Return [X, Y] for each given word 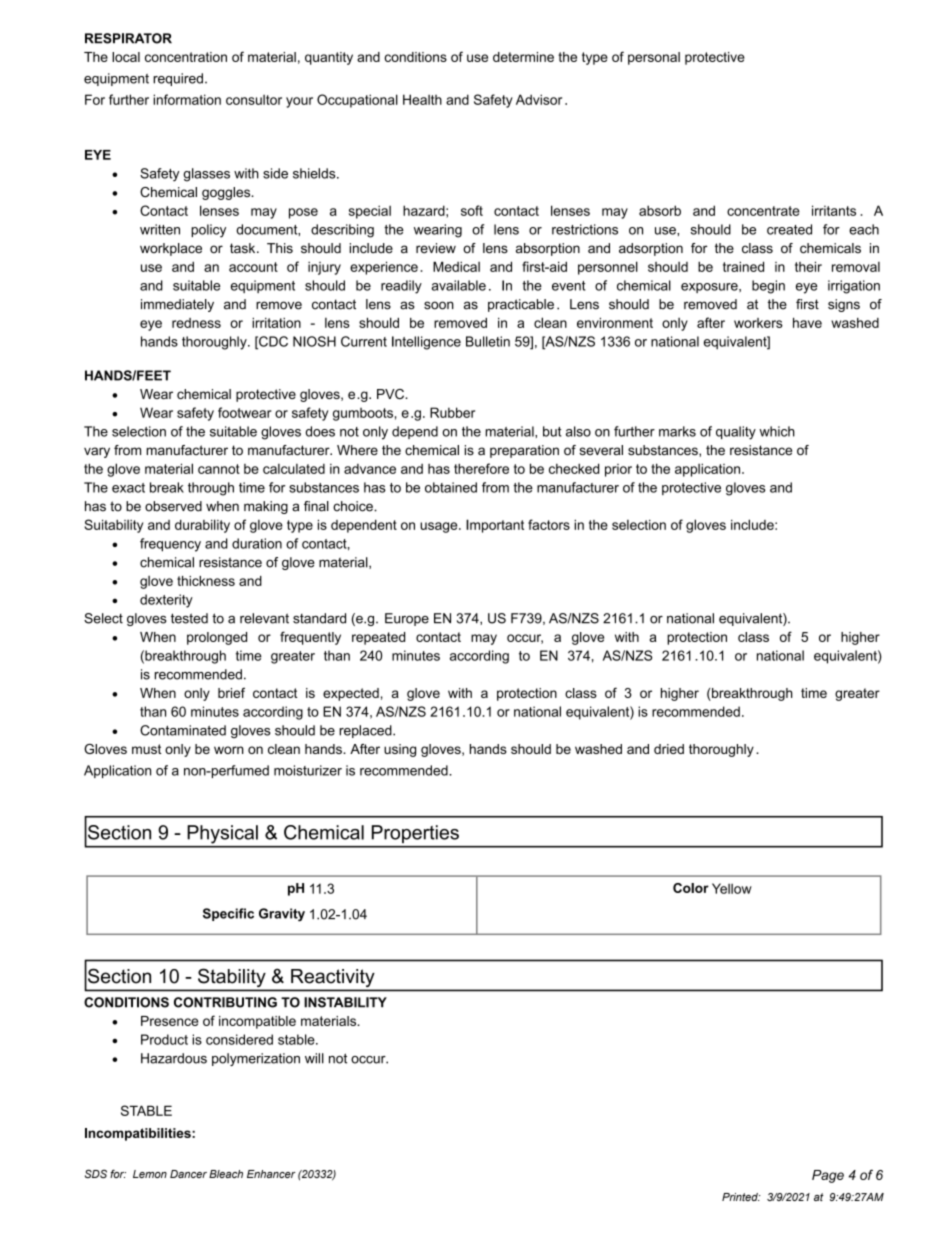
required [178, 79]
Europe [407, 619]
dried [669, 749]
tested [189, 618]
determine [523, 57]
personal [654, 58]
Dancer [188, 1174]
